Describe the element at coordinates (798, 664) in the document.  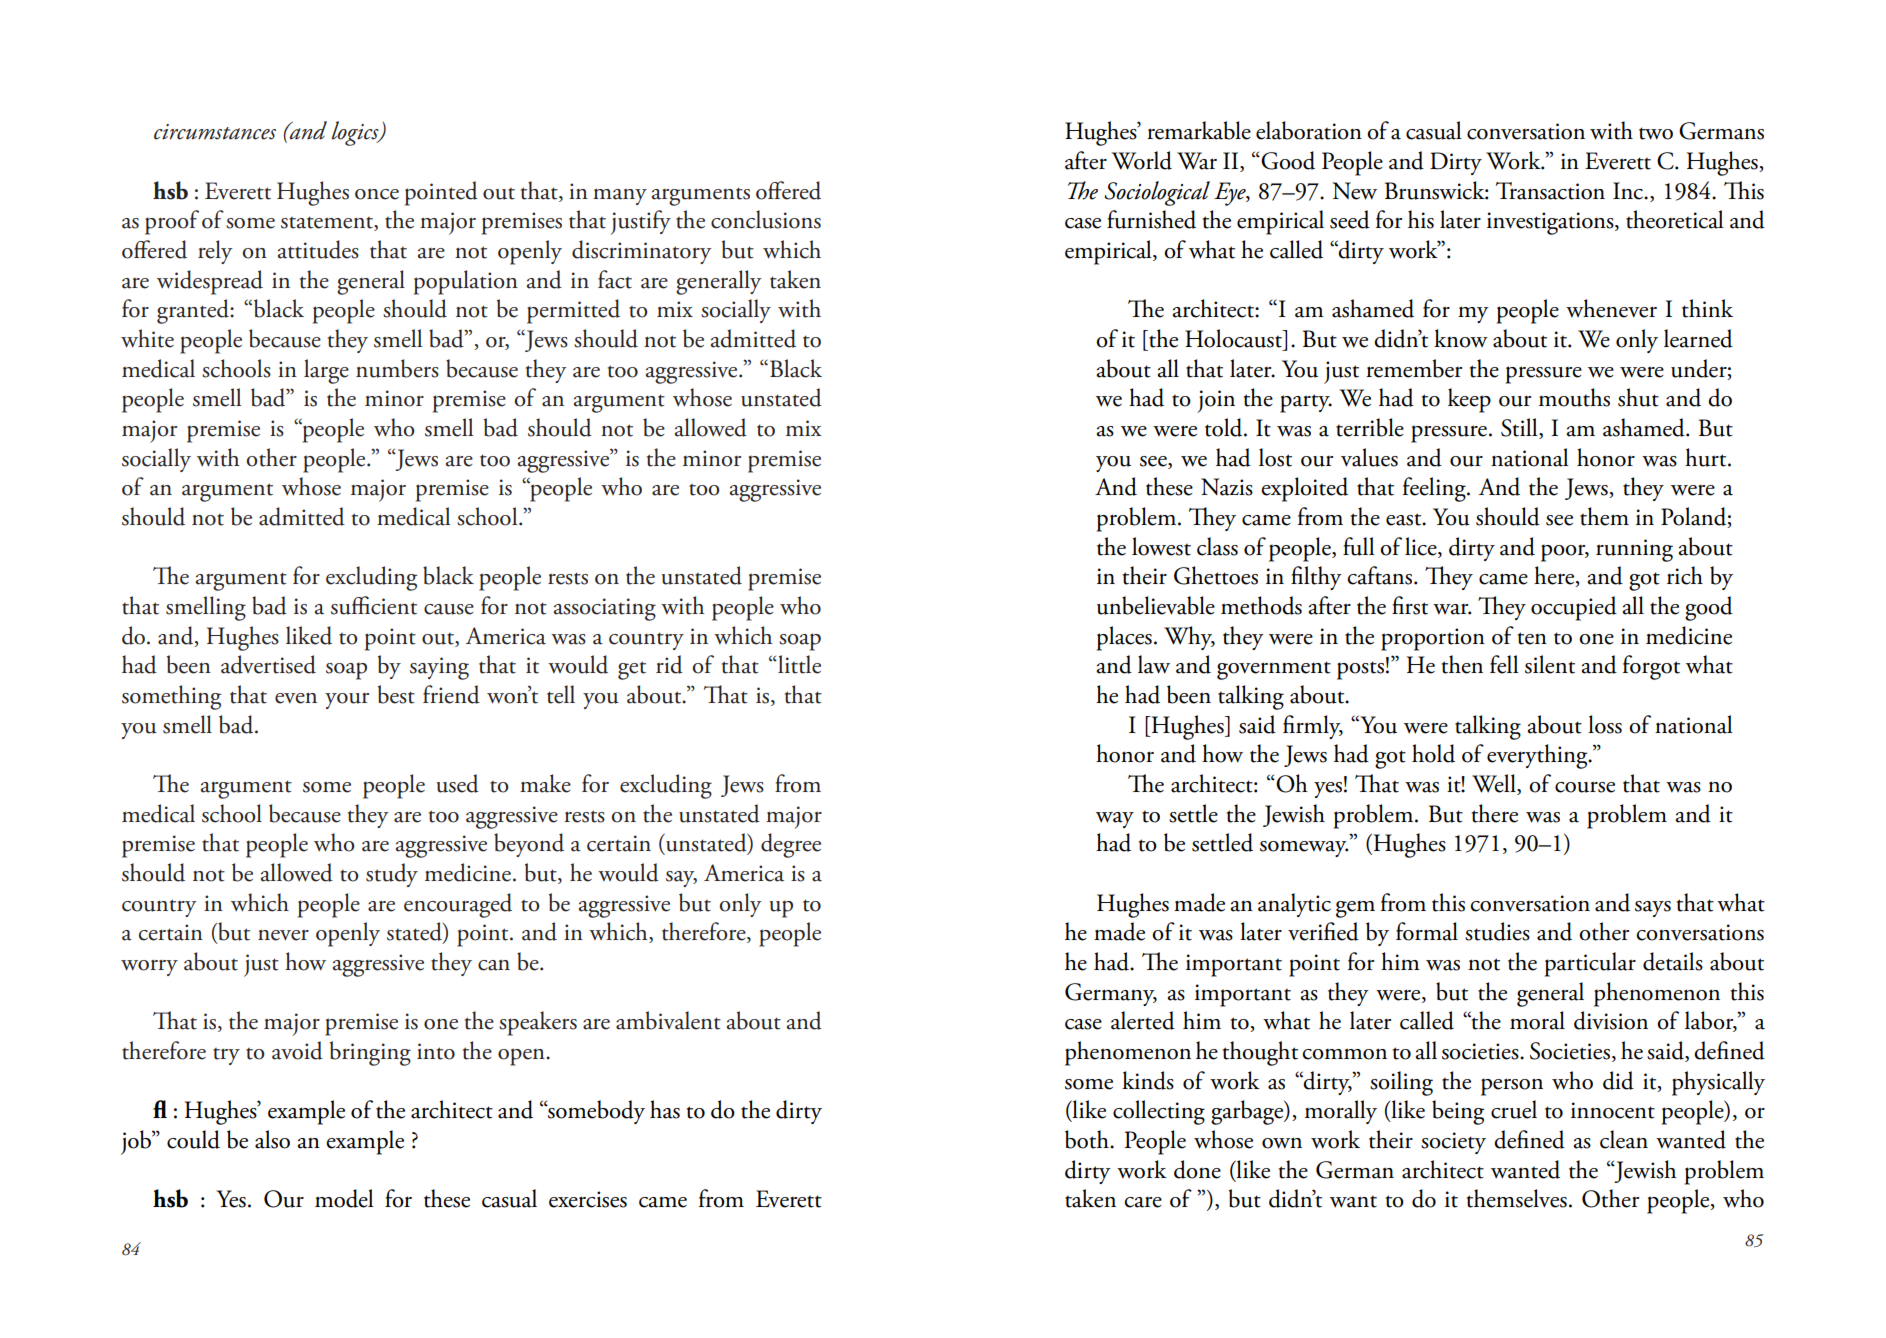
I see `little` at that location.
